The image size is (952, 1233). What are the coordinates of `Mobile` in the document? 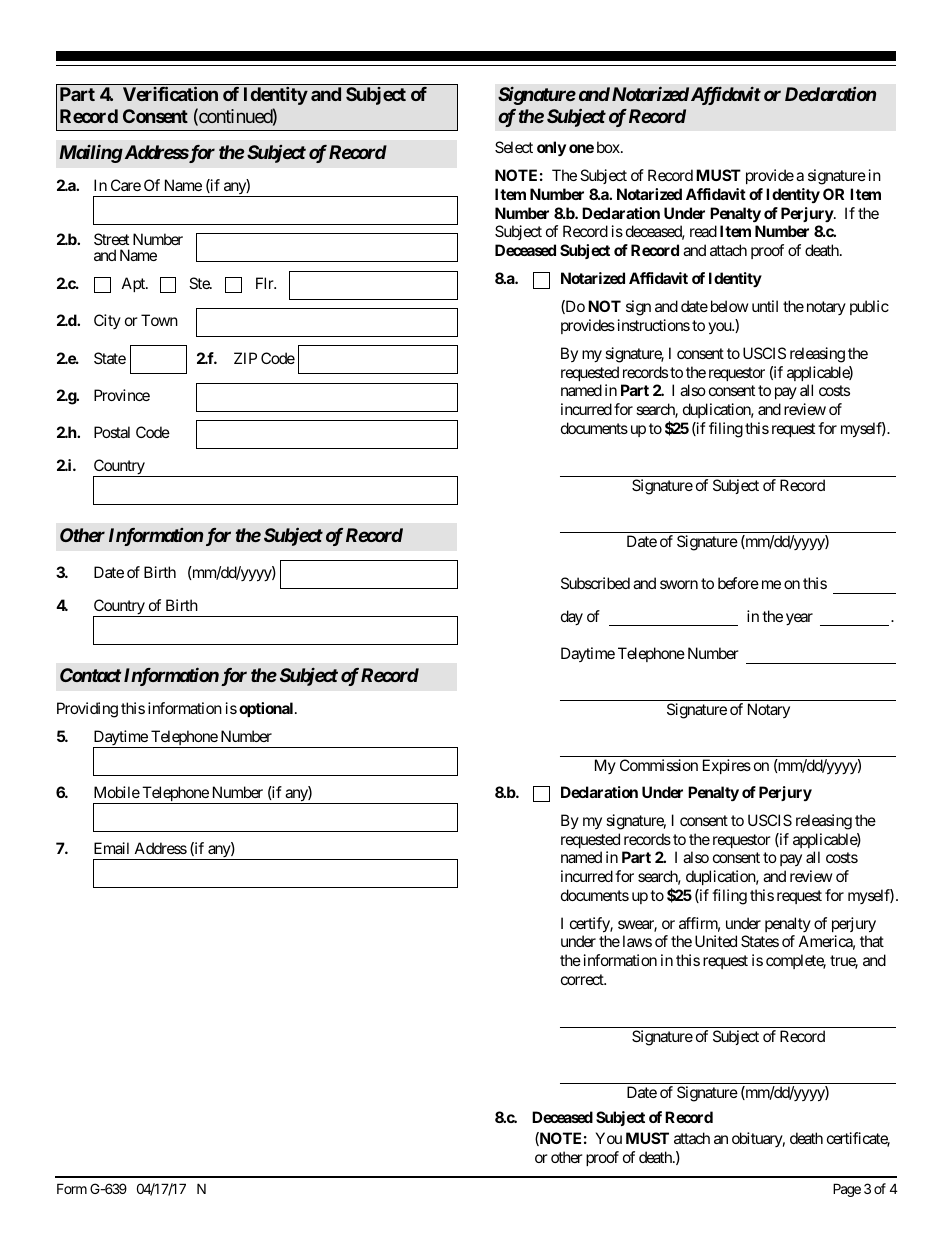 It's located at (117, 792).
